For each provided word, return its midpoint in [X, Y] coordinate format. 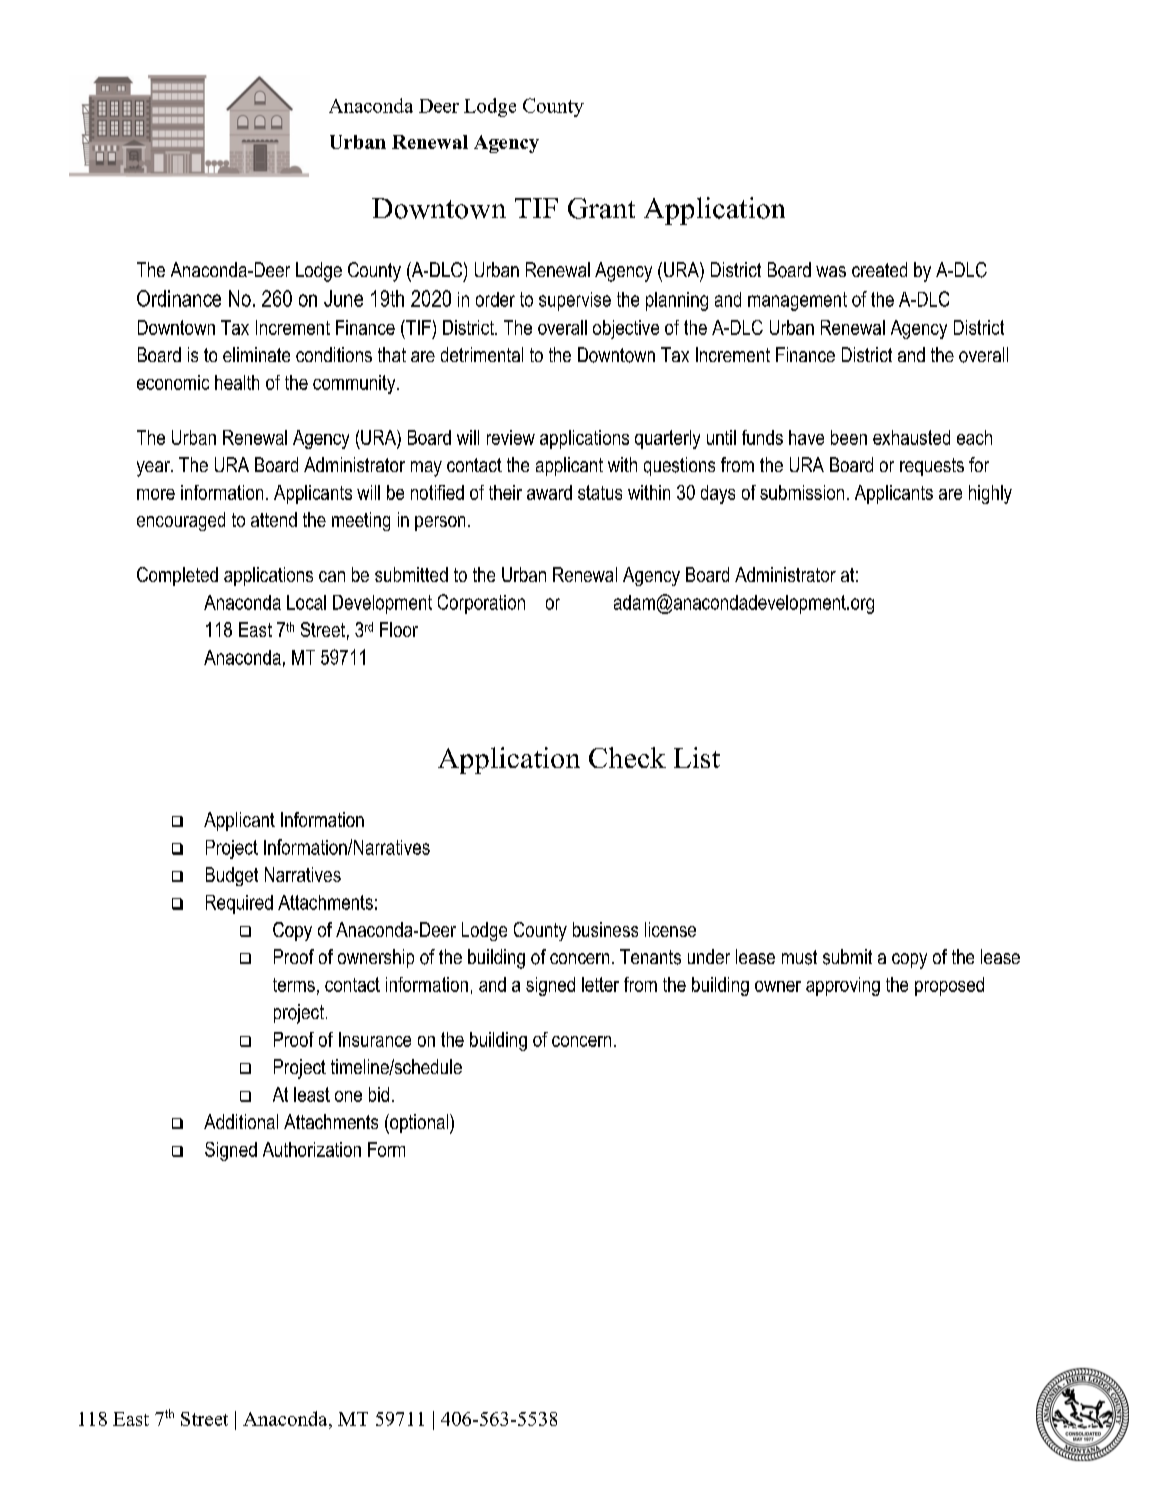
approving [843, 986]
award [549, 492]
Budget [232, 876]
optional [419, 1124]
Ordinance [179, 298]
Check [627, 757]
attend [274, 519]
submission [802, 492]
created [879, 269]
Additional [241, 1121]
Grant [601, 208]
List [697, 757]
